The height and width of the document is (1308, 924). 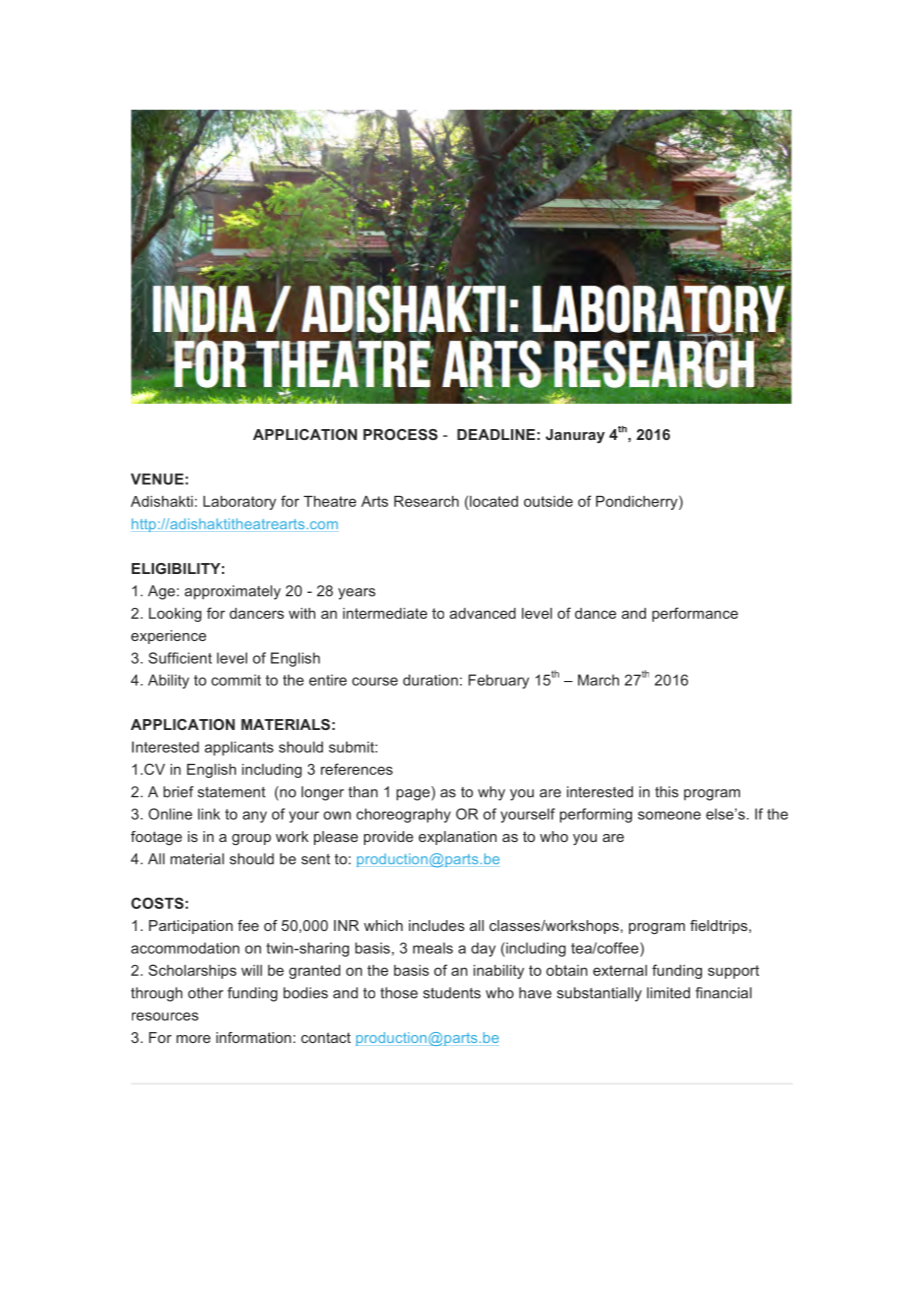 I want to click on outside, so click(x=548, y=501).
